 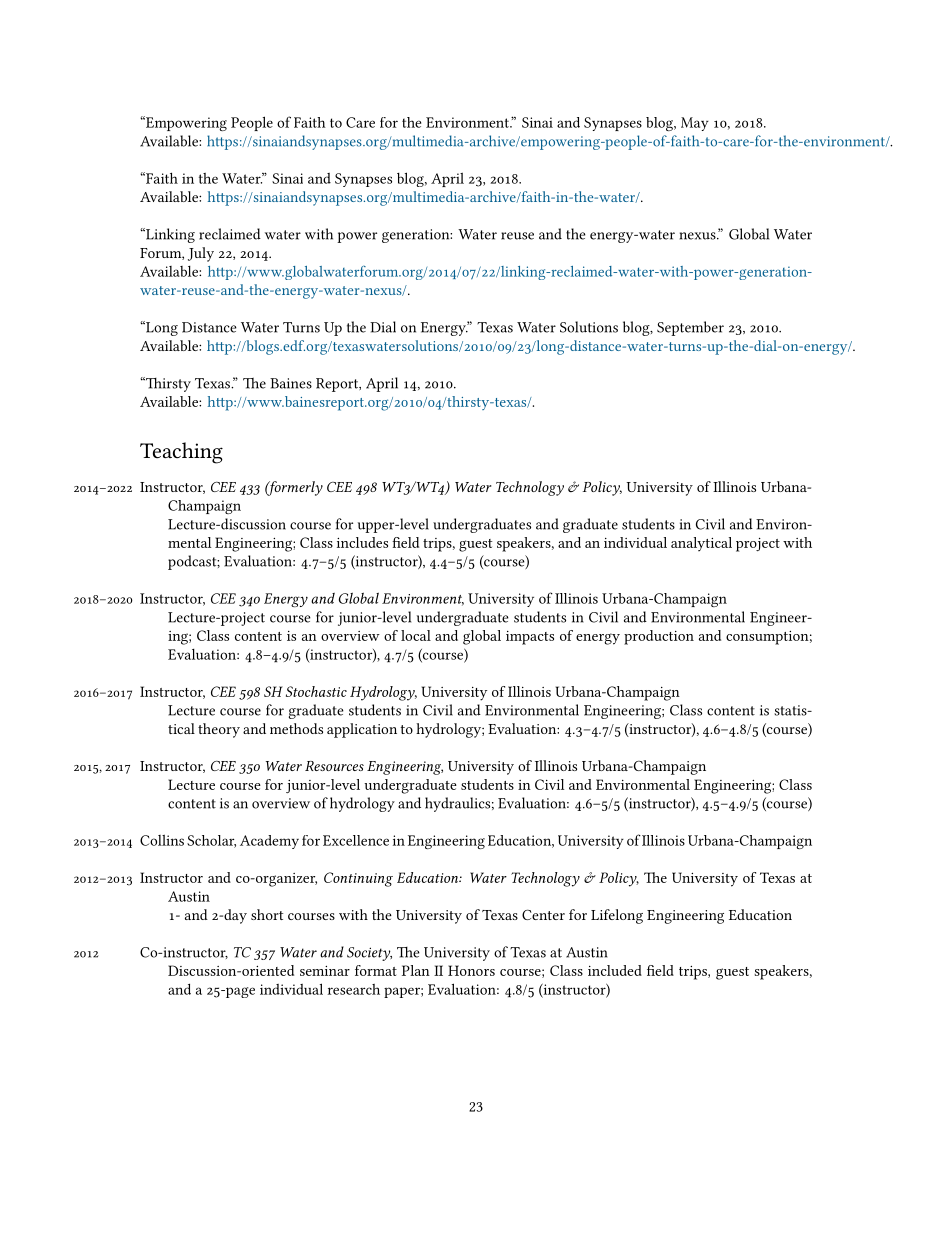 I want to click on July, so click(x=201, y=254).
